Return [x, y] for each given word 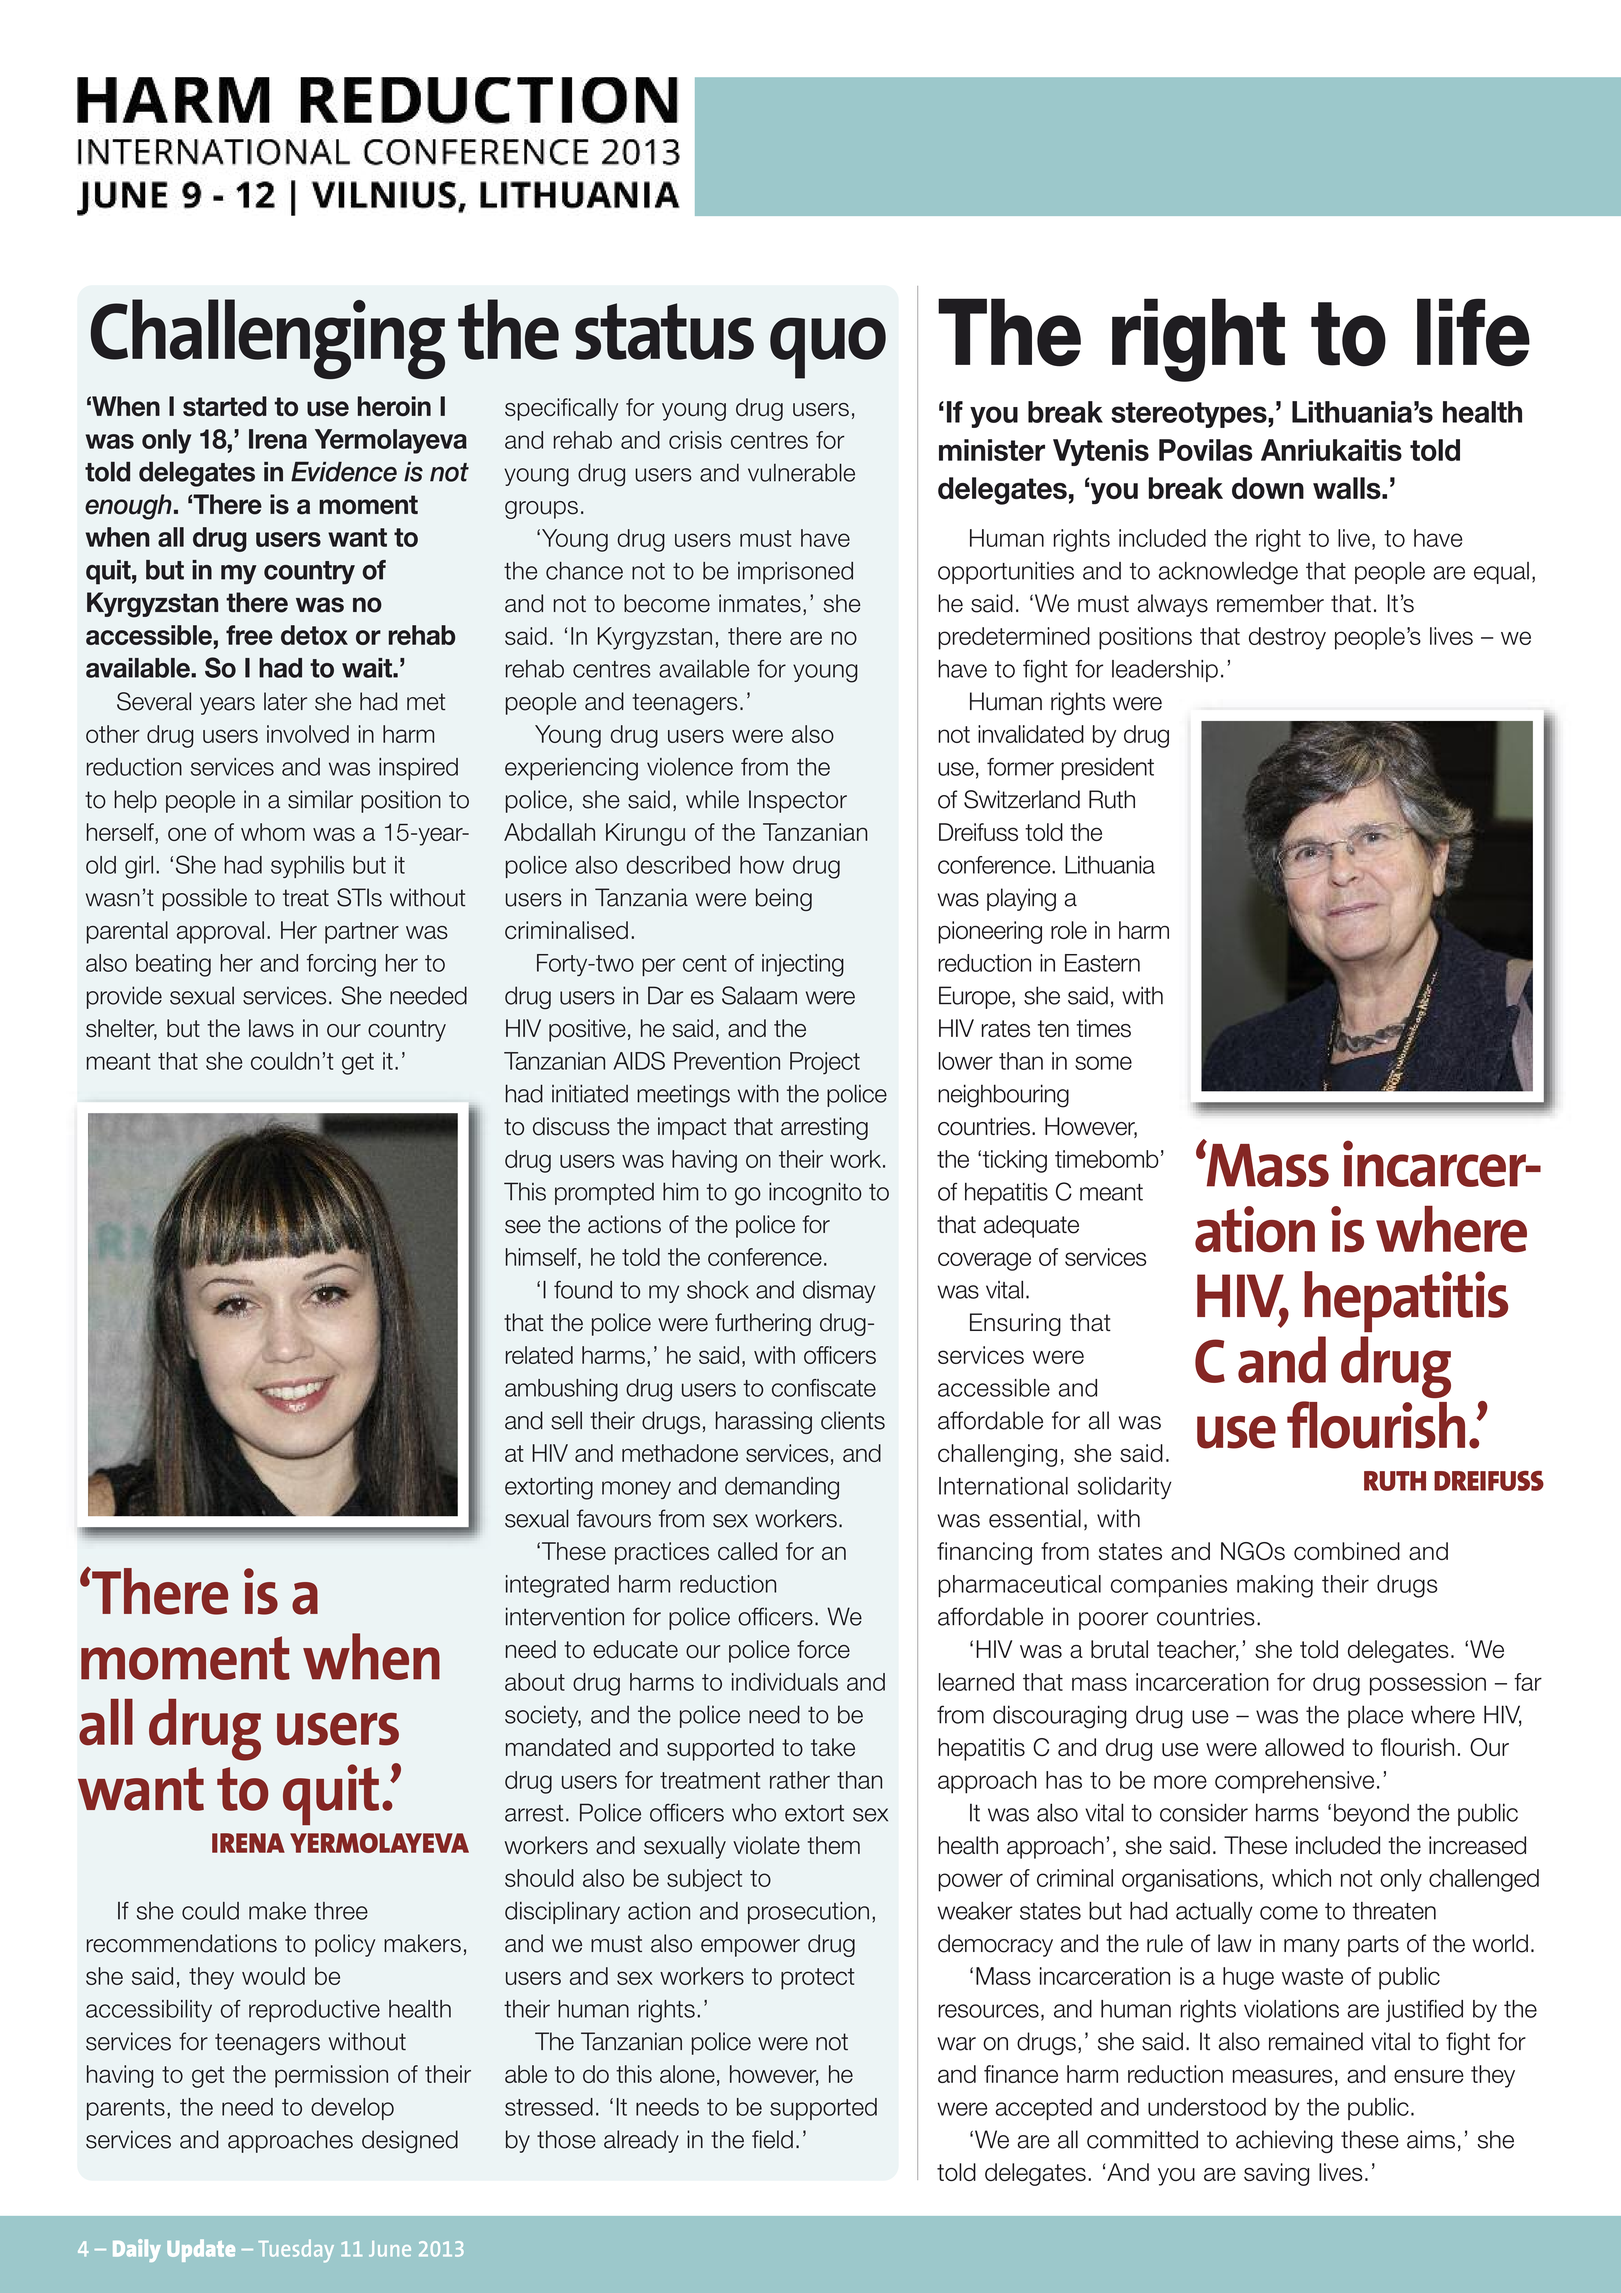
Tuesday [296, 2250]
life [1473, 332]
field [772, 2139]
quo [828, 348]
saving [1276, 2174]
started [225, 406]
